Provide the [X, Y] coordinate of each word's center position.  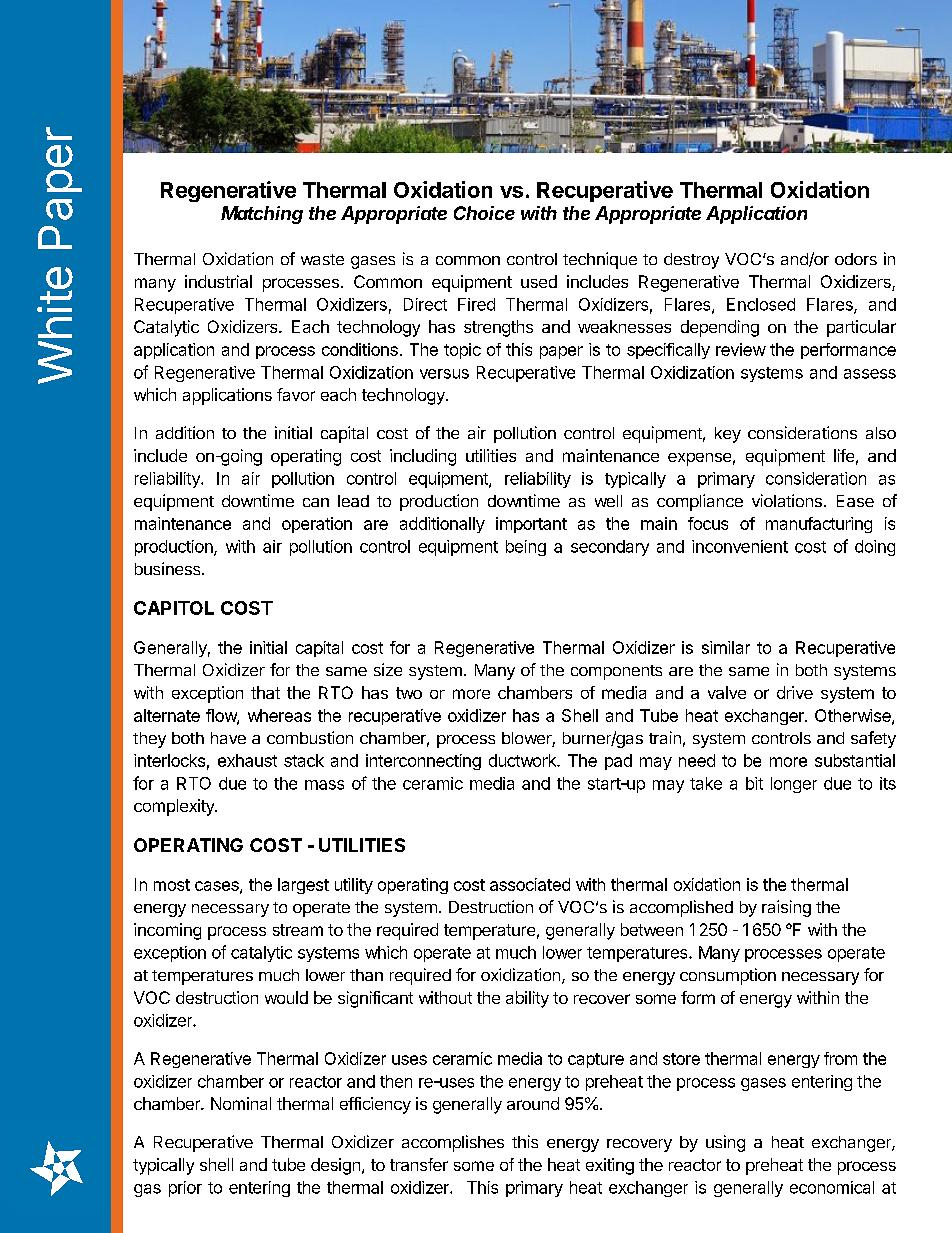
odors [856, 259]
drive [795, 692]
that [265, 692]
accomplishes [453, 1143]
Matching [262, 215]
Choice [484, 213]
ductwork [523, 760]
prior [185, 1189]
